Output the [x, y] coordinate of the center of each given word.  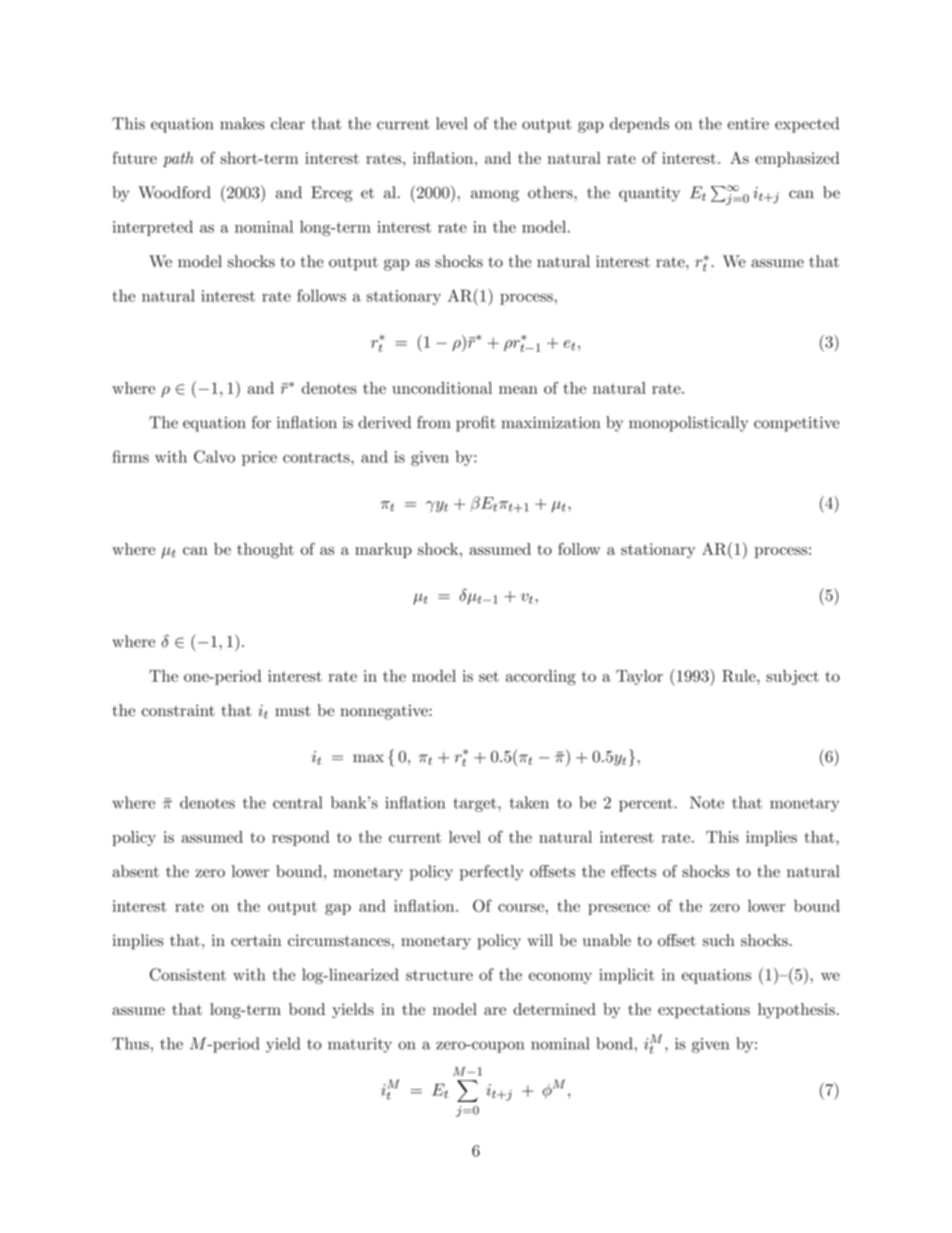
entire [748, 124]
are [495, 1011]
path [178, 159]
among [495, 196]
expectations [704, 1011]
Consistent [188, 974]
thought [265, 551]
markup [383, 550]
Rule [740, 676]
